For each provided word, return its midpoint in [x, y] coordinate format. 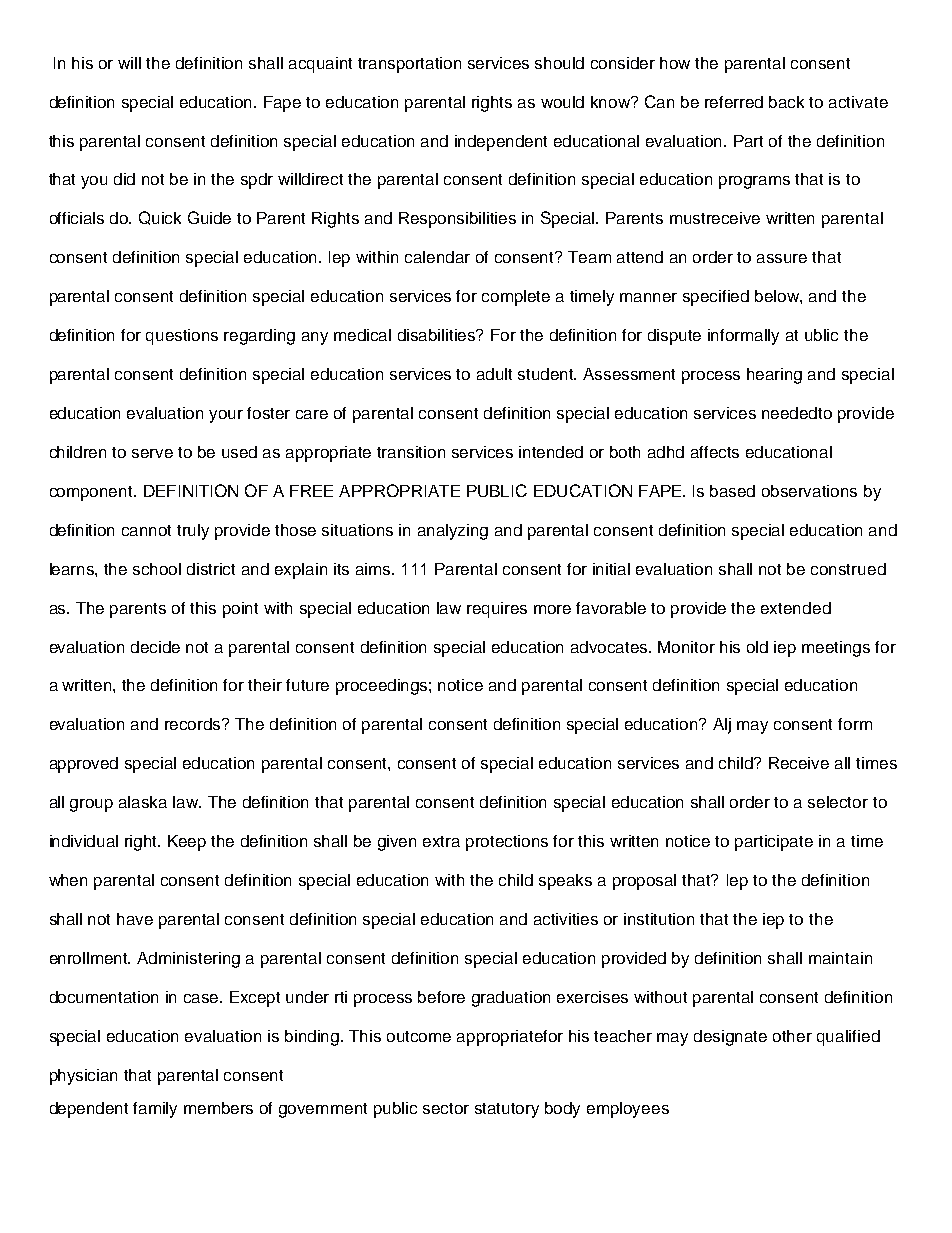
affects [715, 452]
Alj [722, 726]
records [194, 724]
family [155, 1110]
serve [152, 453]
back [786, 102]
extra [441, 841]
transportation [409, 65]
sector [446, 1108]
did [124, 179]
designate [730, 1038]
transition [411, 452]
